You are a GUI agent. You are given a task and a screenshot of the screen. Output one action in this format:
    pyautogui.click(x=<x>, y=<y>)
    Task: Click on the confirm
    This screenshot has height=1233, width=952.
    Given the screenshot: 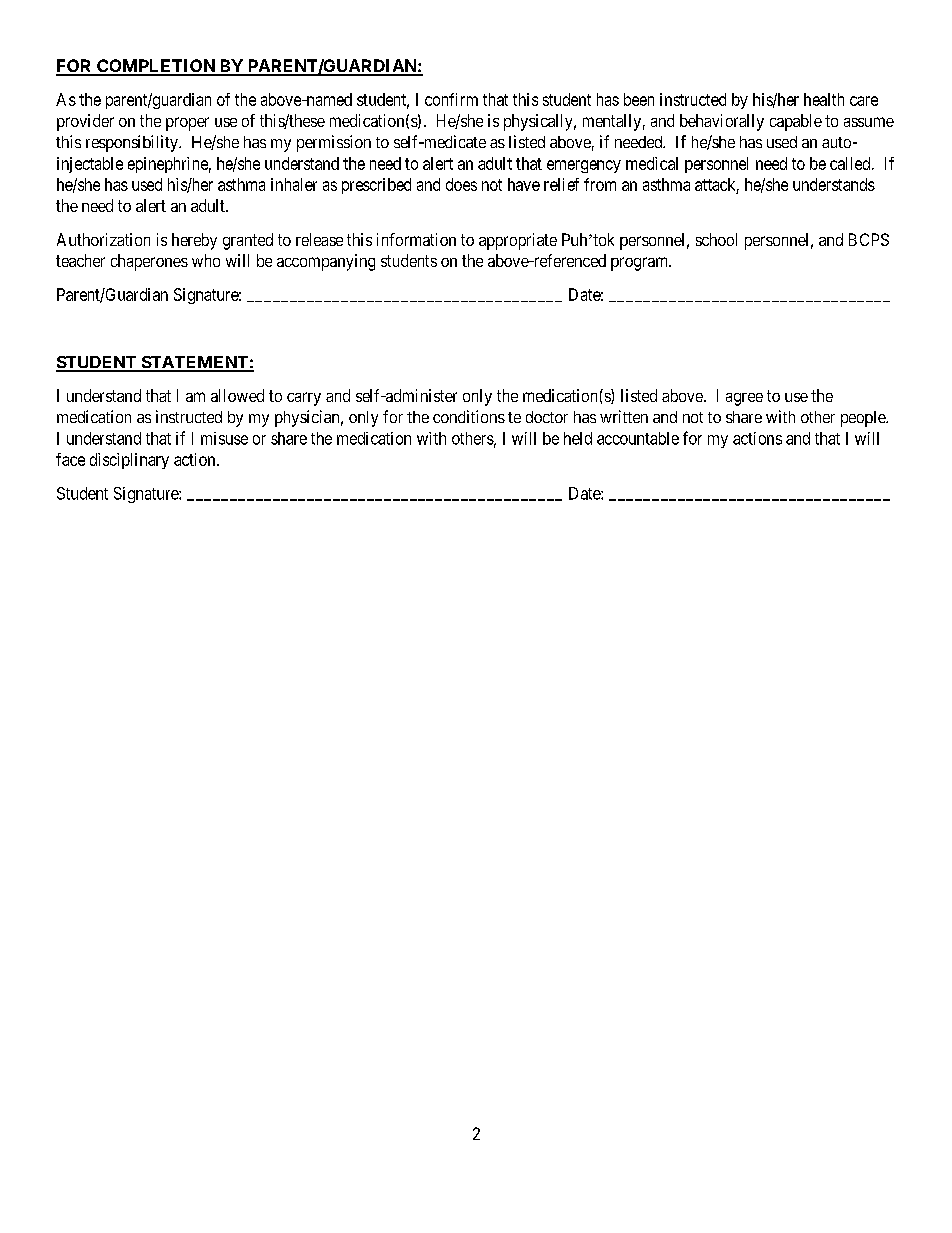 What is the action you would take?
    pyautogui.click(x=451, y=99)
